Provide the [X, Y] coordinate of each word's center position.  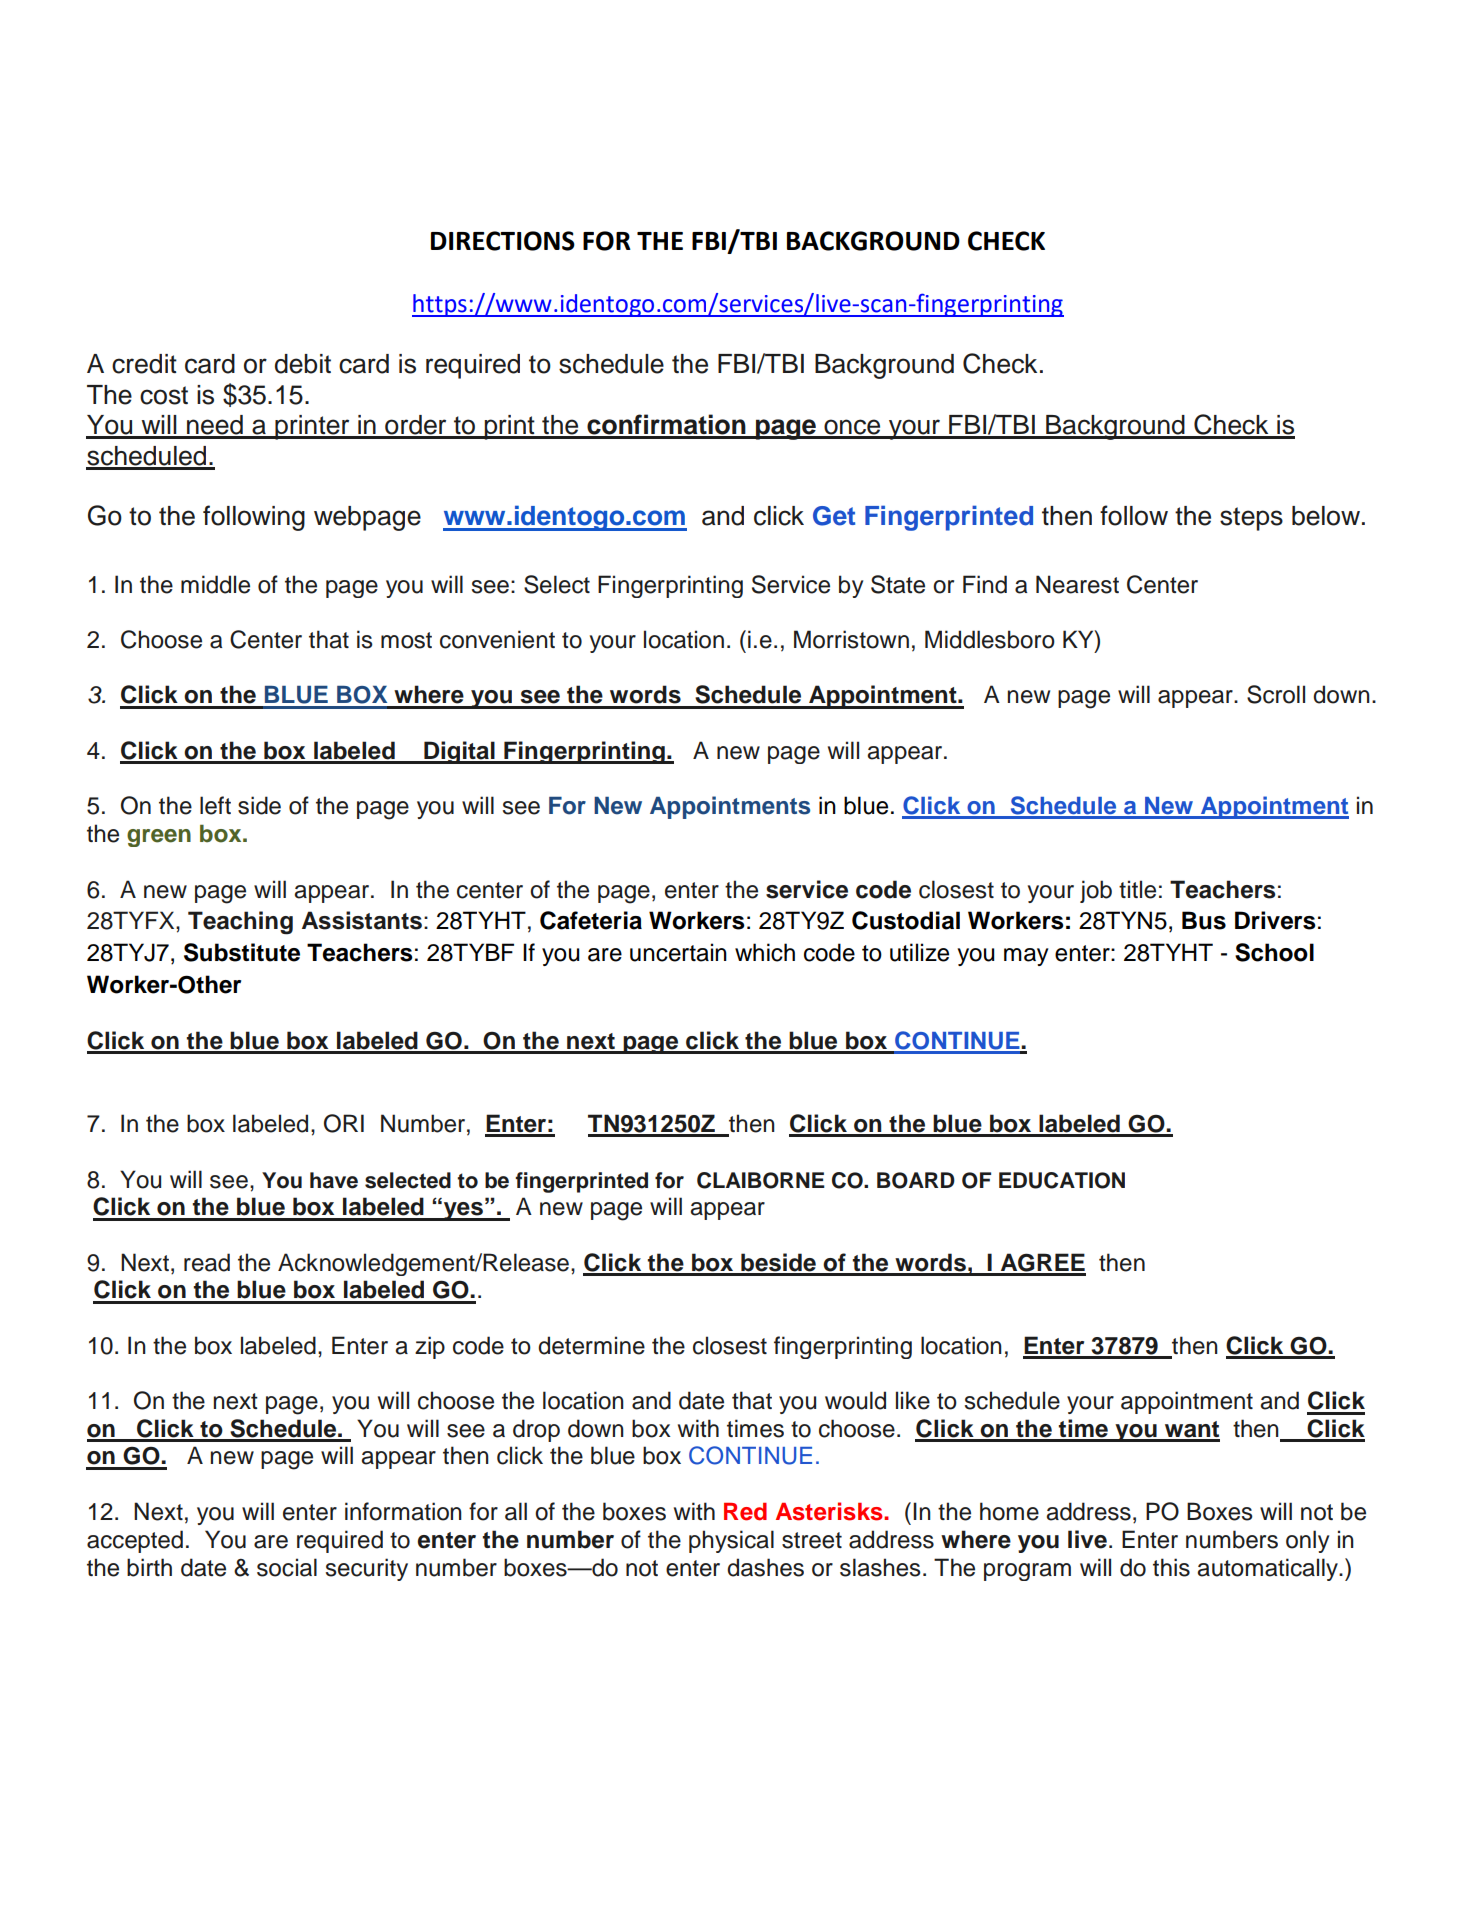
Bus [1204, 920]
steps [1251, 519]
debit [303, 364]
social [287, 1567]
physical [731, 1541]
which [765, 952]
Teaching [240, 923]
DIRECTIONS [503, 241]
